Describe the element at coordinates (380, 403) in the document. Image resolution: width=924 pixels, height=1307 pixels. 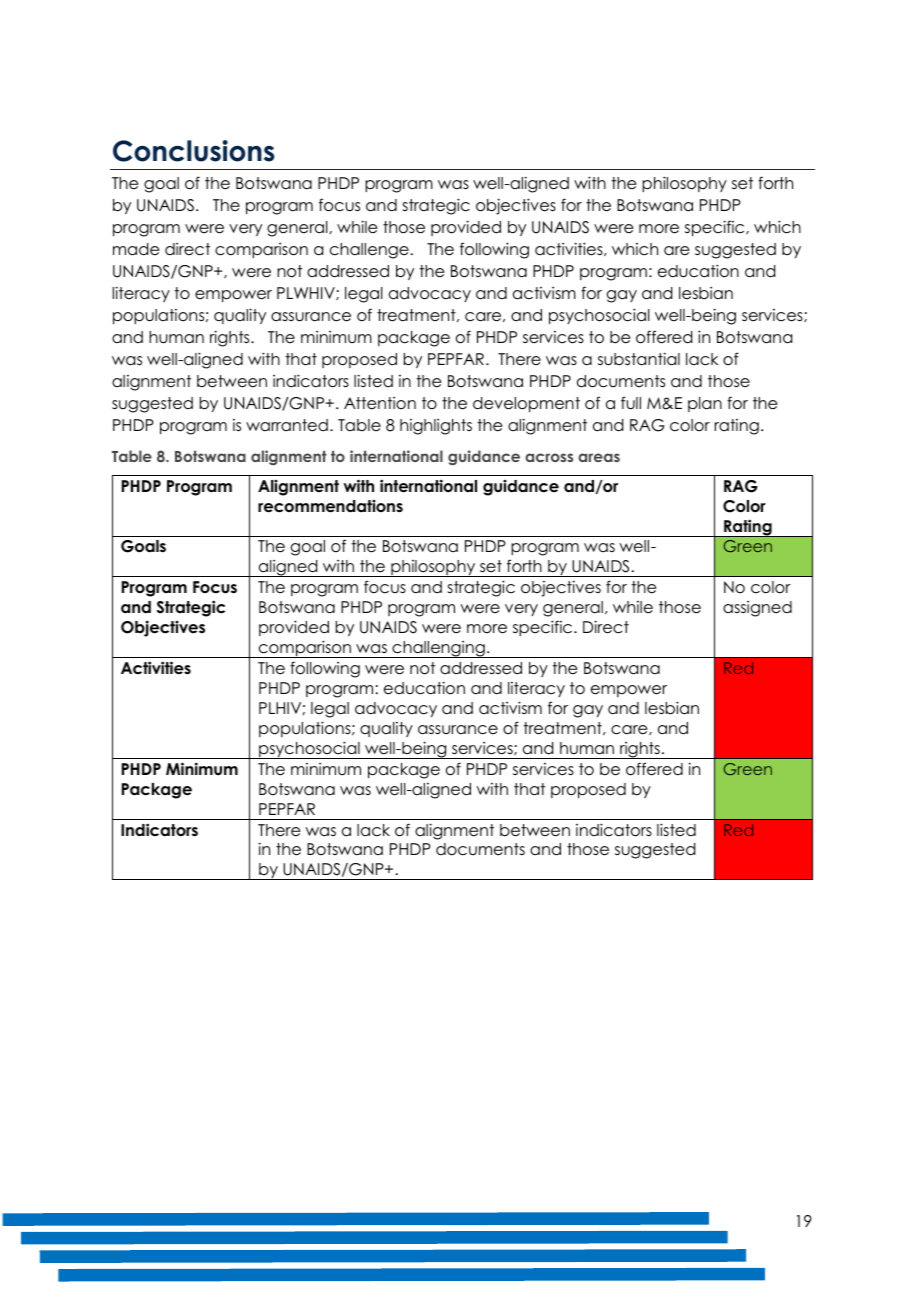
I see `Attention` at that location.
